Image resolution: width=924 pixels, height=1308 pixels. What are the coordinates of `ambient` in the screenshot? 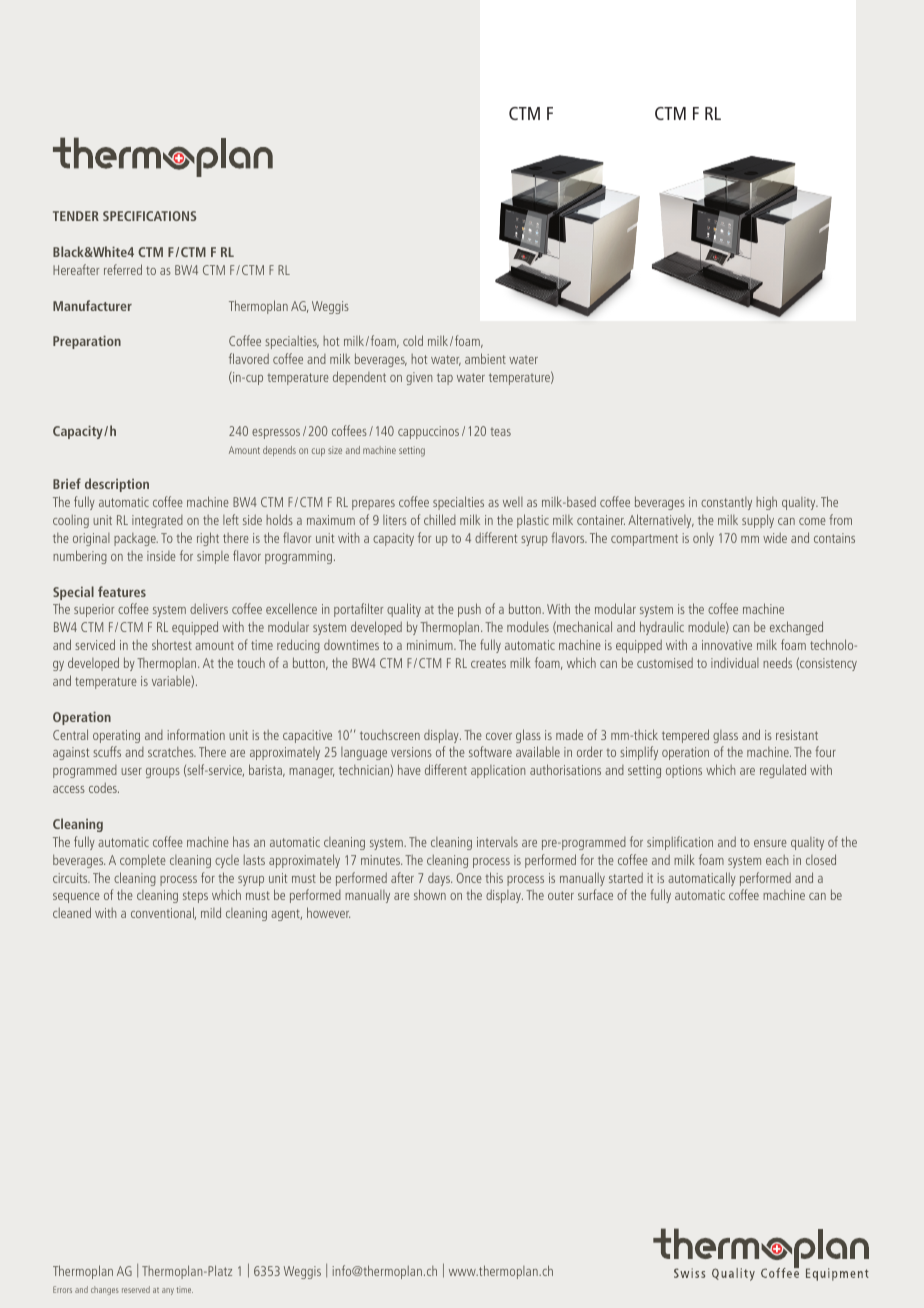 It's located at (485, 358).
